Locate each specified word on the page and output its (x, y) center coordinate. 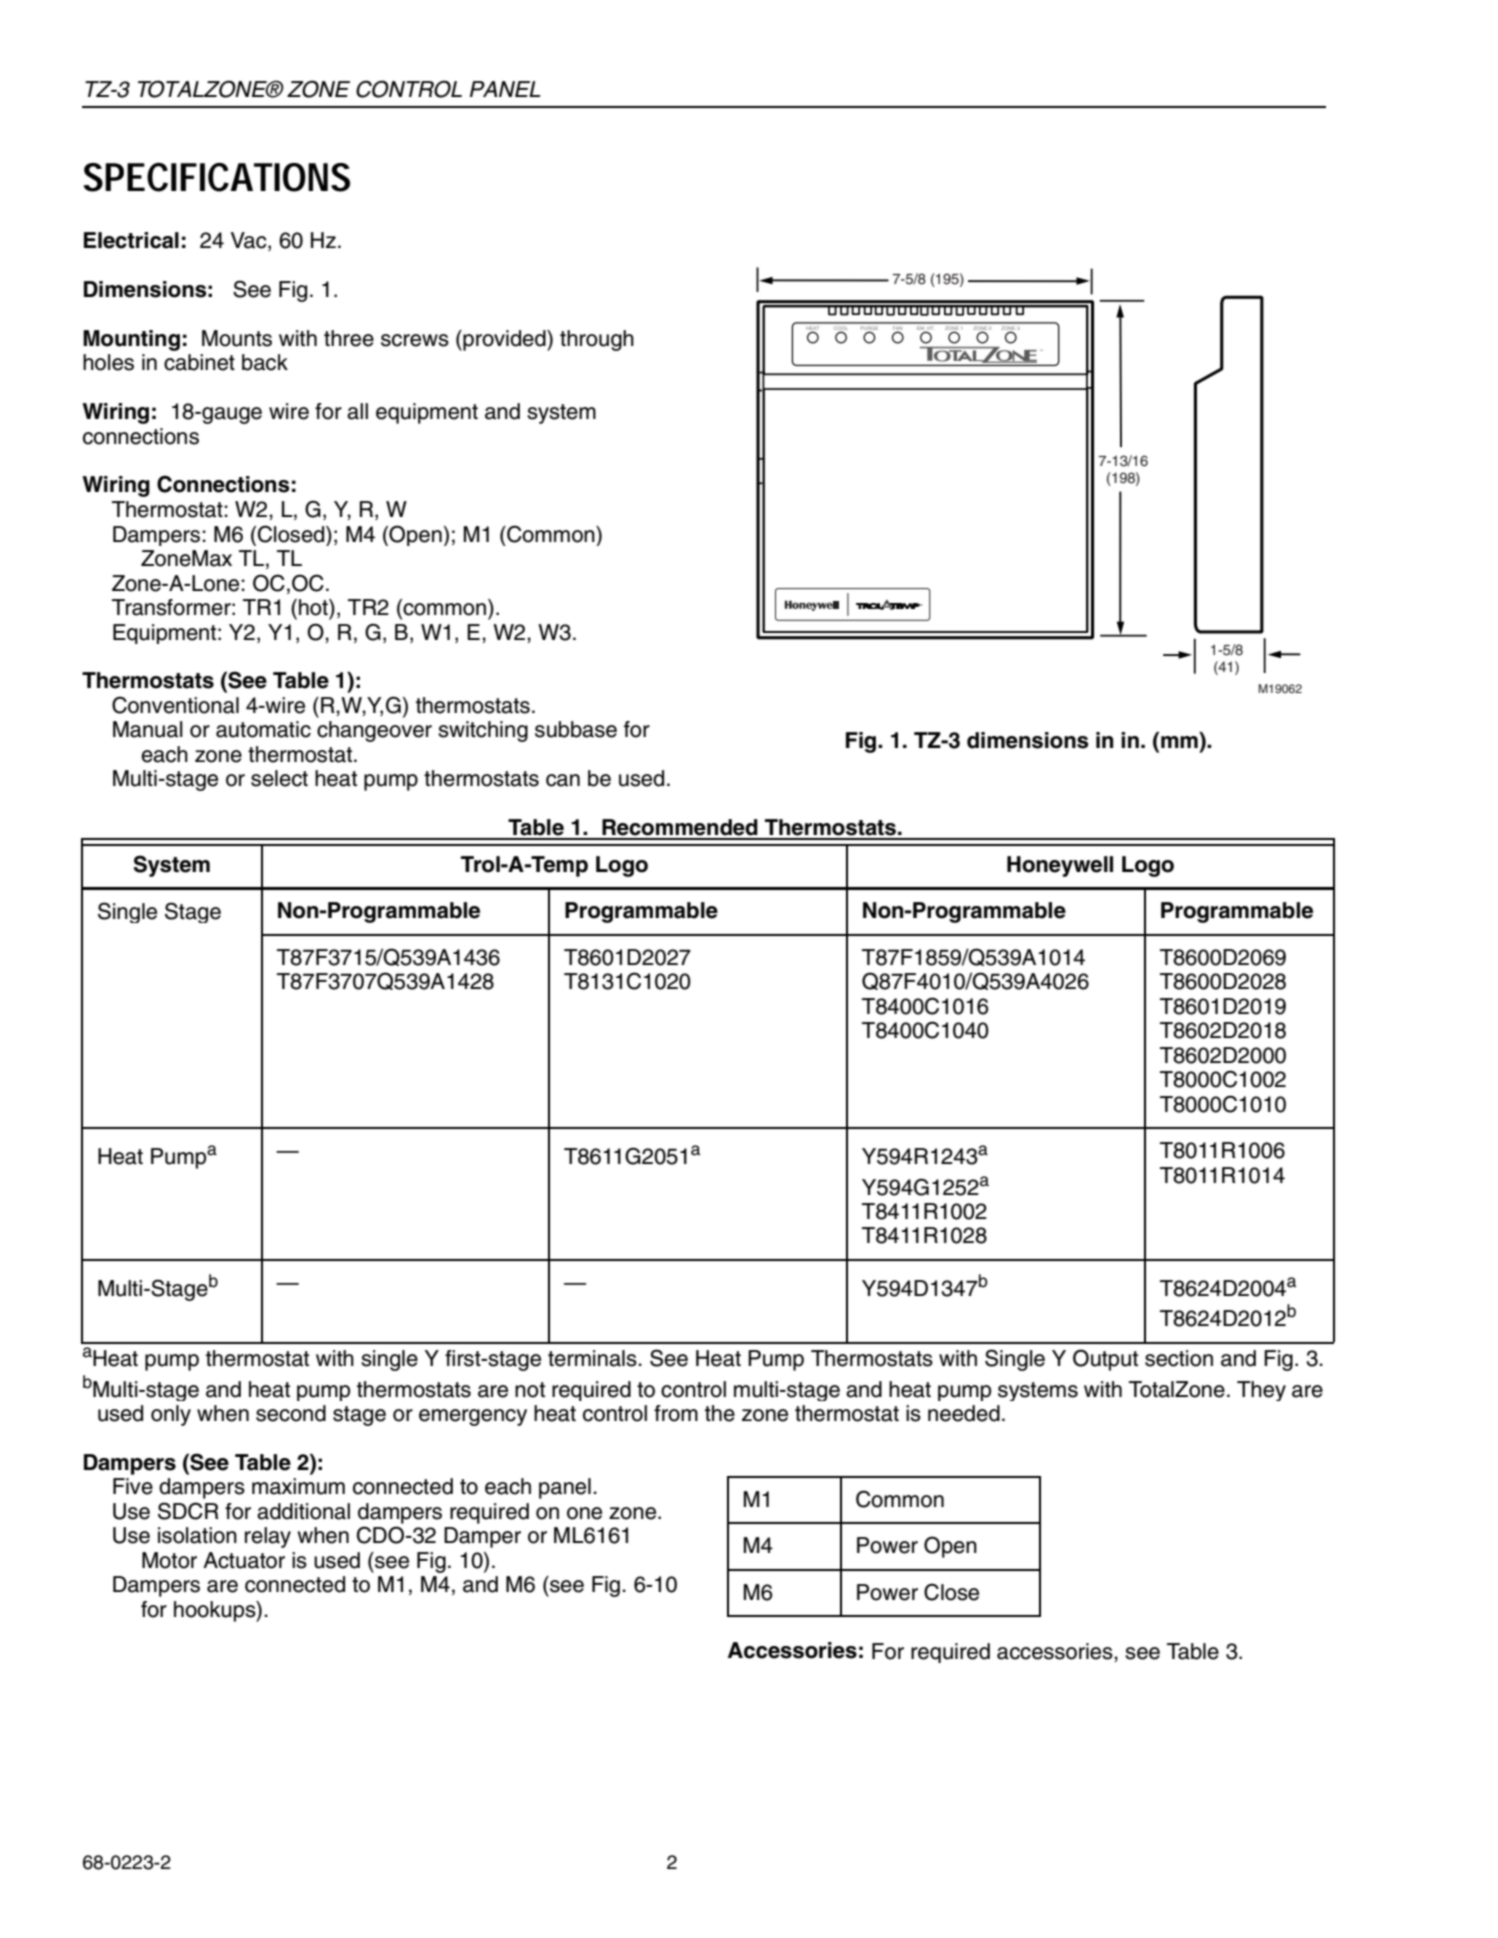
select (279, 778)
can (563, 780)
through (597, 340)
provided (504, 340)
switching (483, 731)
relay (268, 1537)
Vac (250, 241)
